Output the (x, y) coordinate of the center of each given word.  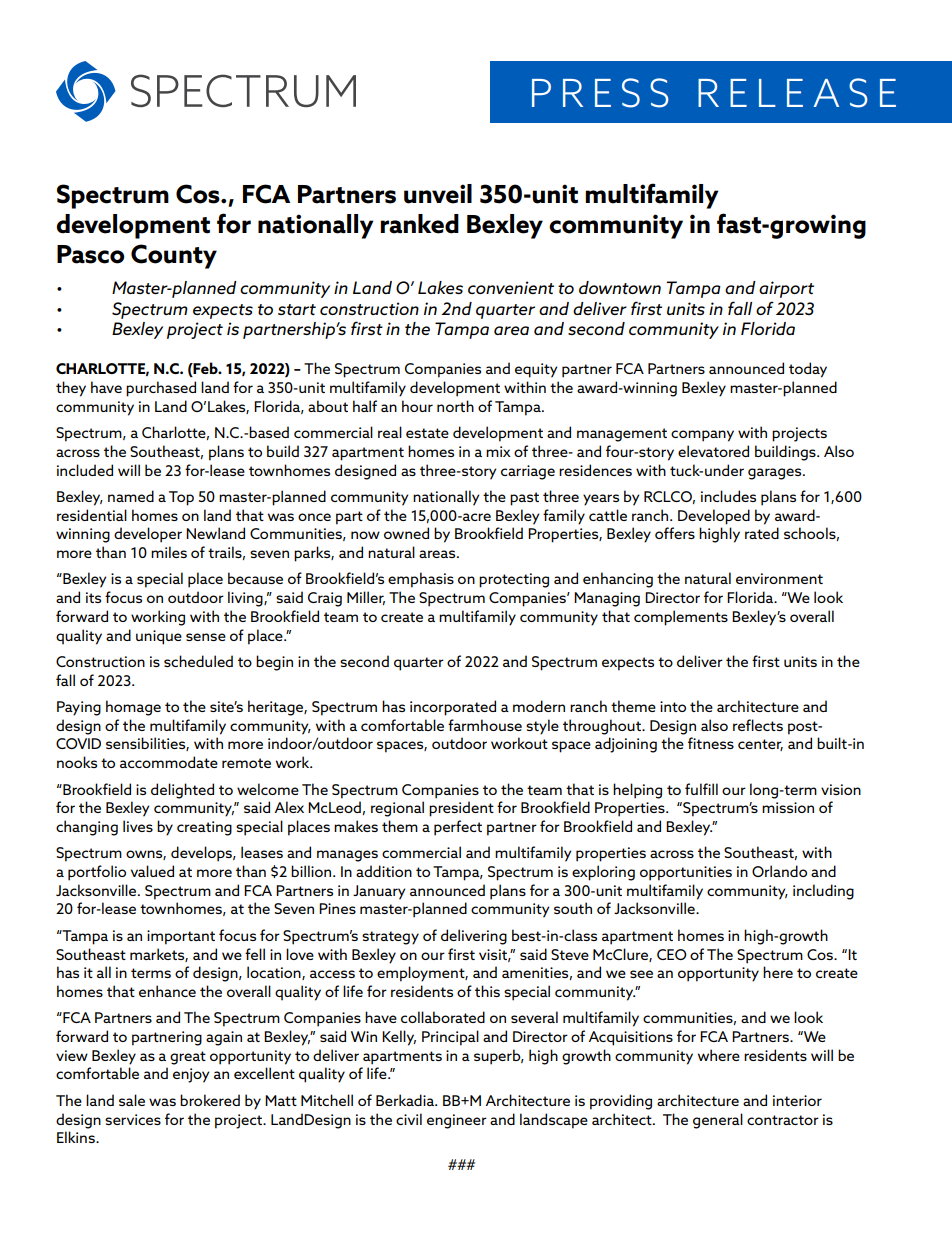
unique (159, 637)
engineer (457, 1121)
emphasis (421, 580)
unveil (438, 194)
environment (779, 578)
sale (132, 1100)
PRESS (600, 93)
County (174, 256)
